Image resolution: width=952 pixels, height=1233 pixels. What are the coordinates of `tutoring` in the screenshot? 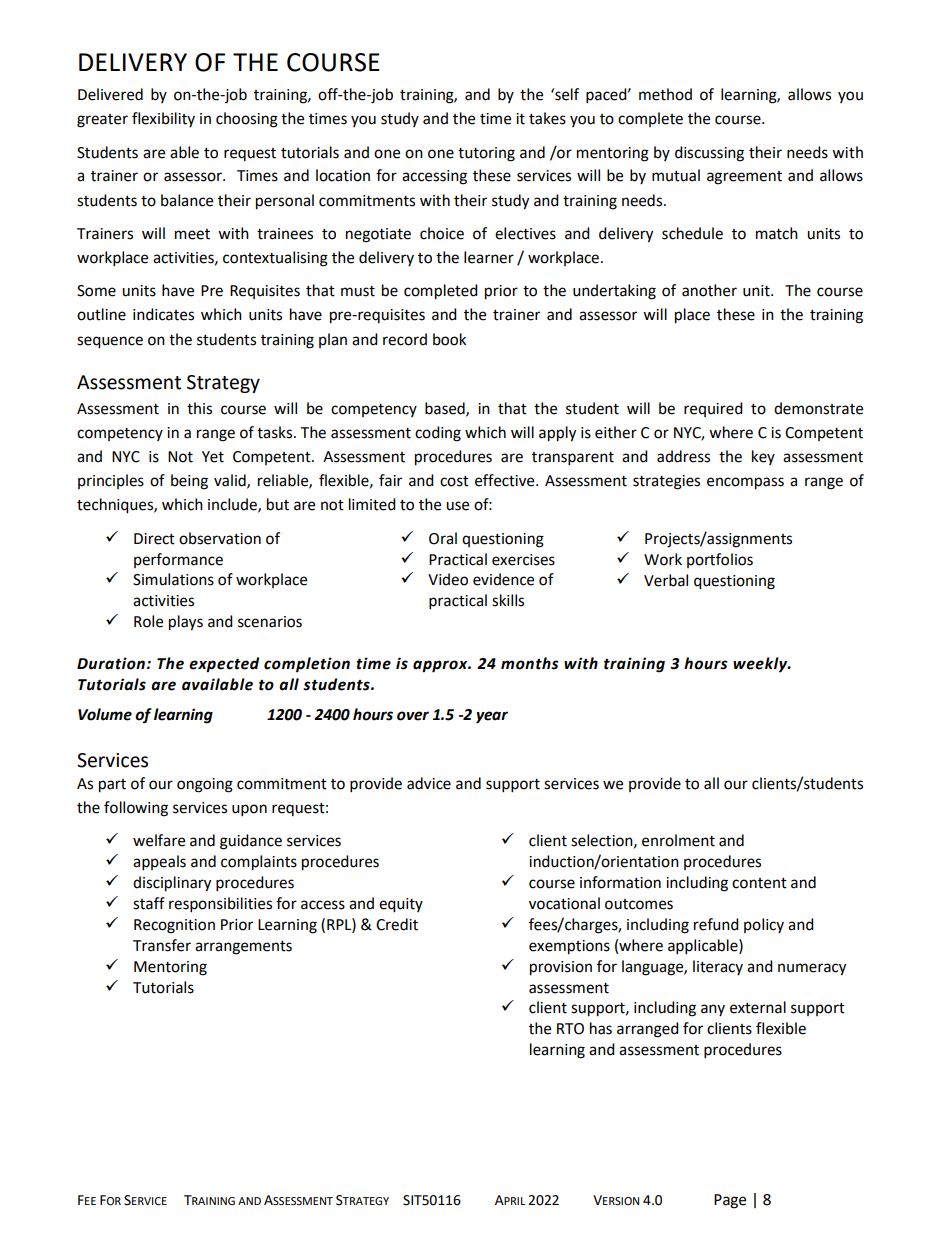 It's located at (486, 154).
